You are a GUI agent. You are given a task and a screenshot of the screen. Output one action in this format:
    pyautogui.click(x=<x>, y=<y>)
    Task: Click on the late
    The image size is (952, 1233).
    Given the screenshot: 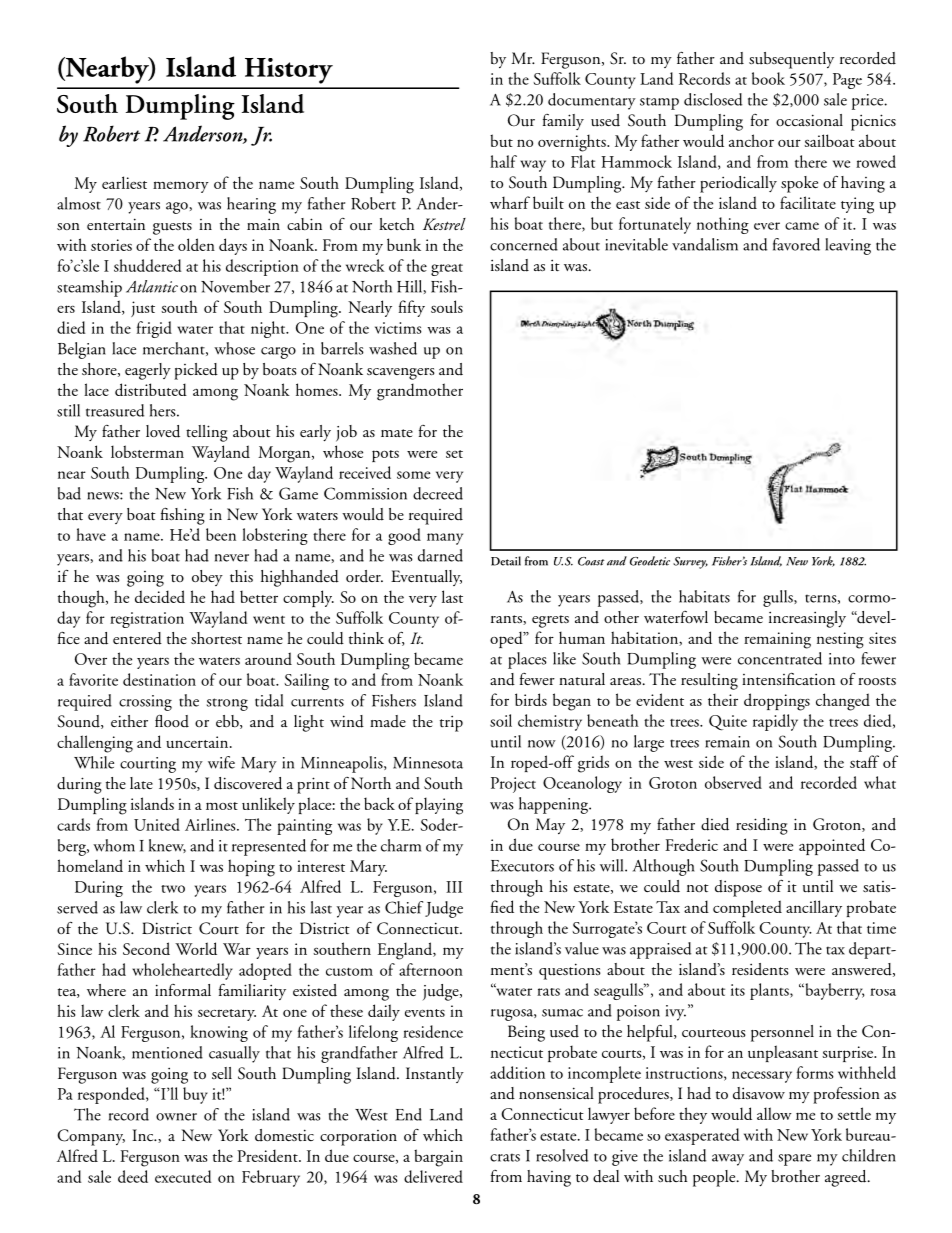 What is the action you would take?
    pyautogui.click(x=141, y=783)
